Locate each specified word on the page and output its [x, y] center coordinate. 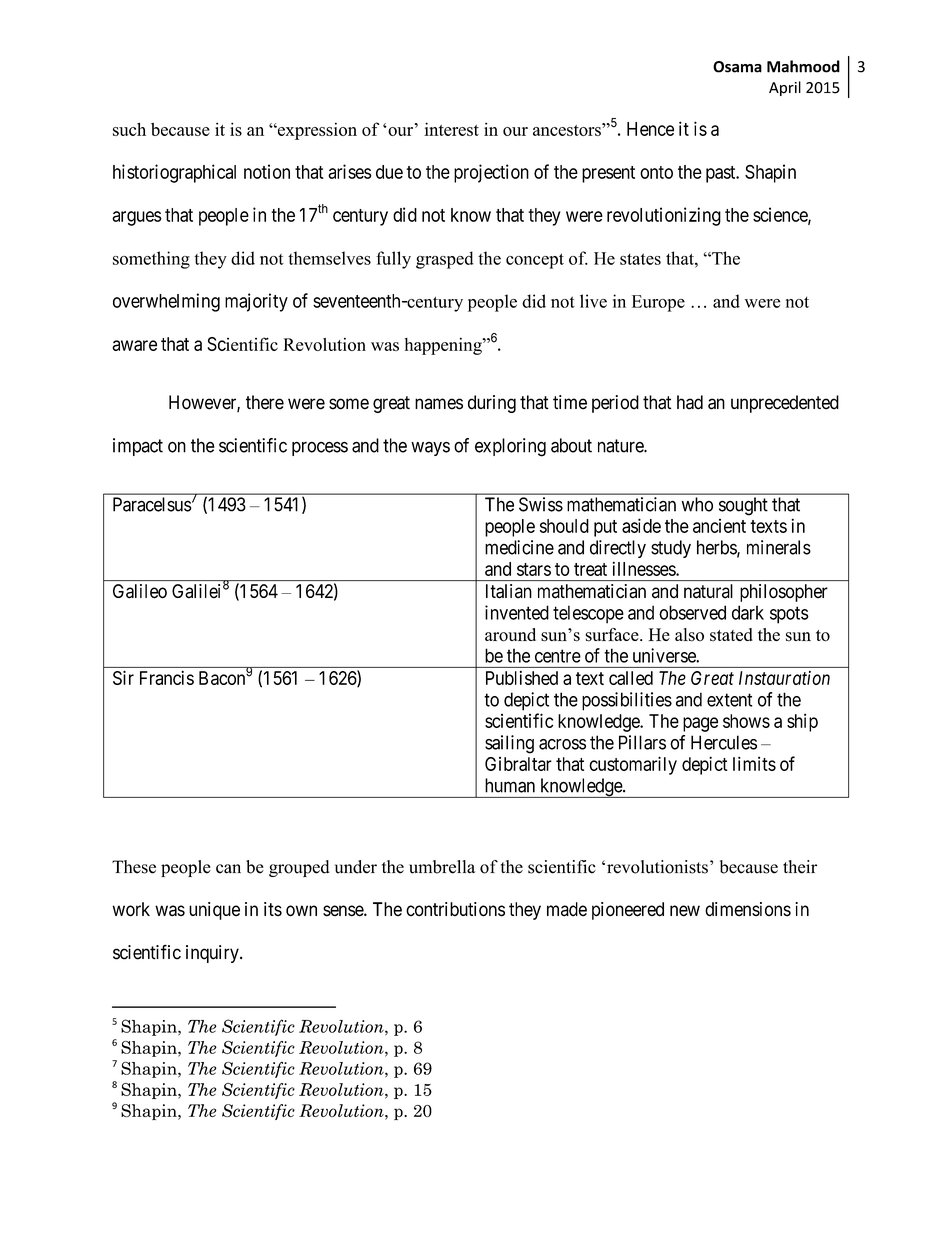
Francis [167, 678]
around [510, 635]
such [129, 129]
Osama [737, 67]
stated [731, 635]
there [265, 402]
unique [214, 911]
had [690, 402]
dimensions [748, 909]
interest [451, 129]
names [439, 404]
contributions [455, 909]
